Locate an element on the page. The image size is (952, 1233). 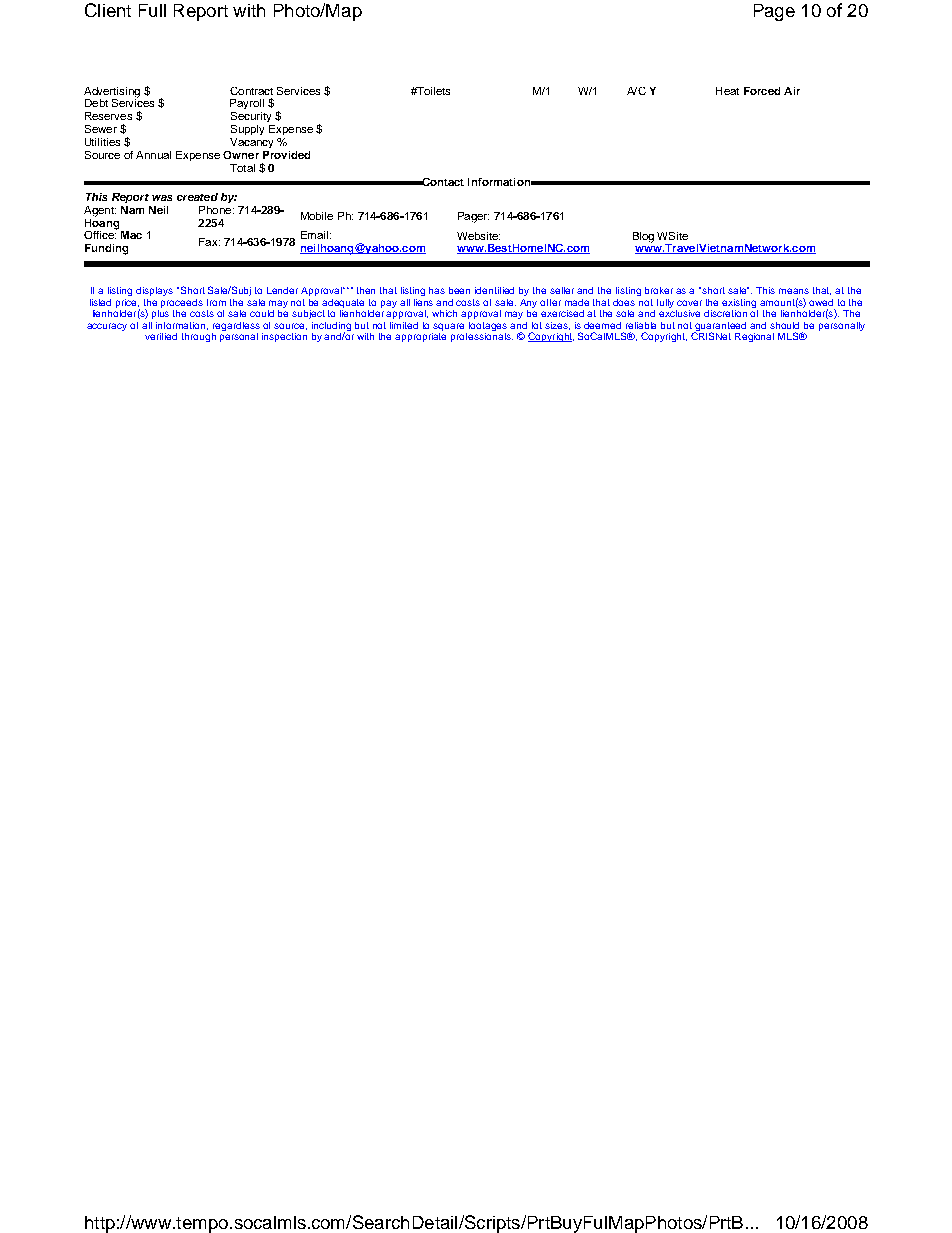
square is located at coordinates (448, 327).
